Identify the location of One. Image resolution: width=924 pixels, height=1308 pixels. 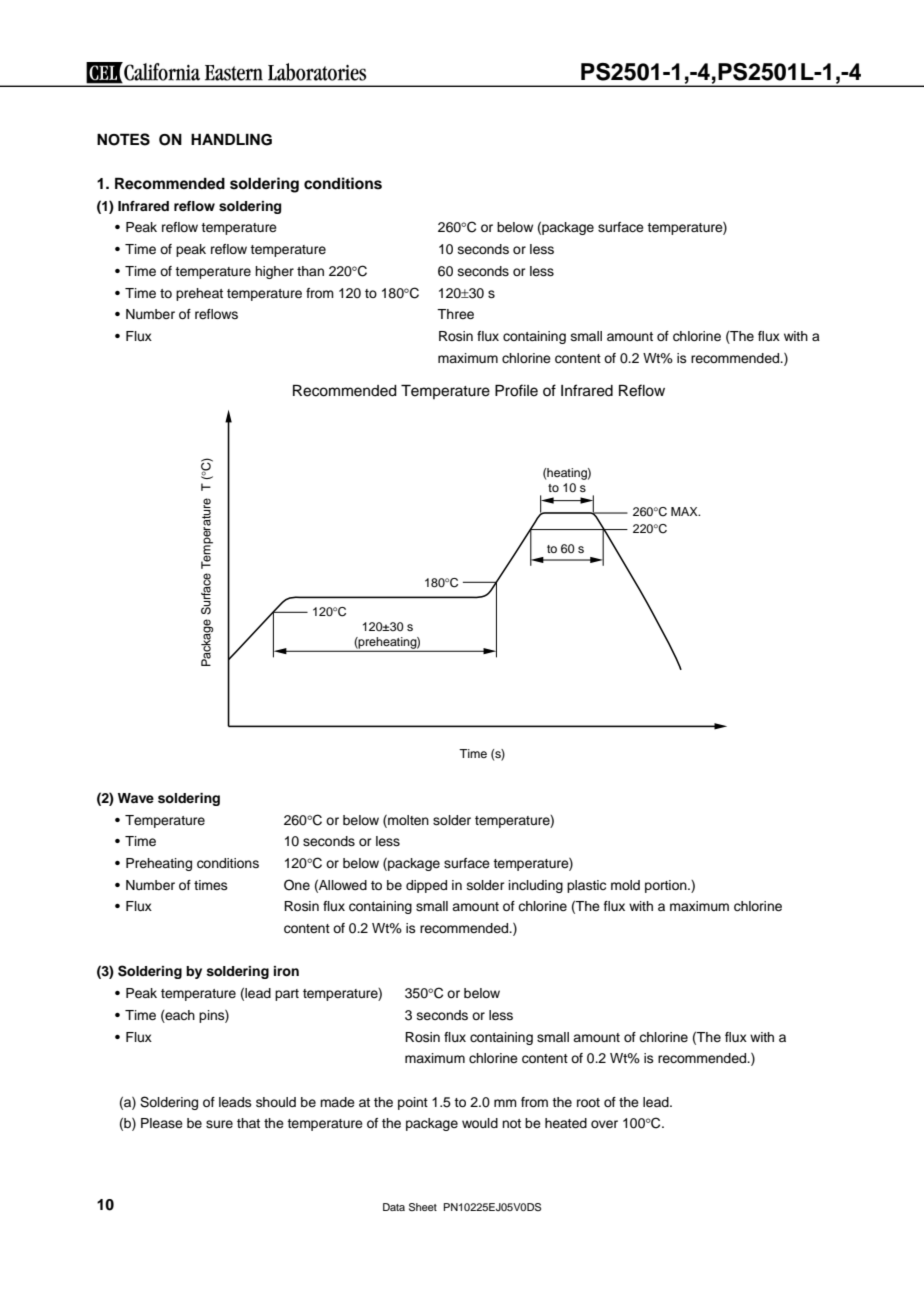
(297, 885).
